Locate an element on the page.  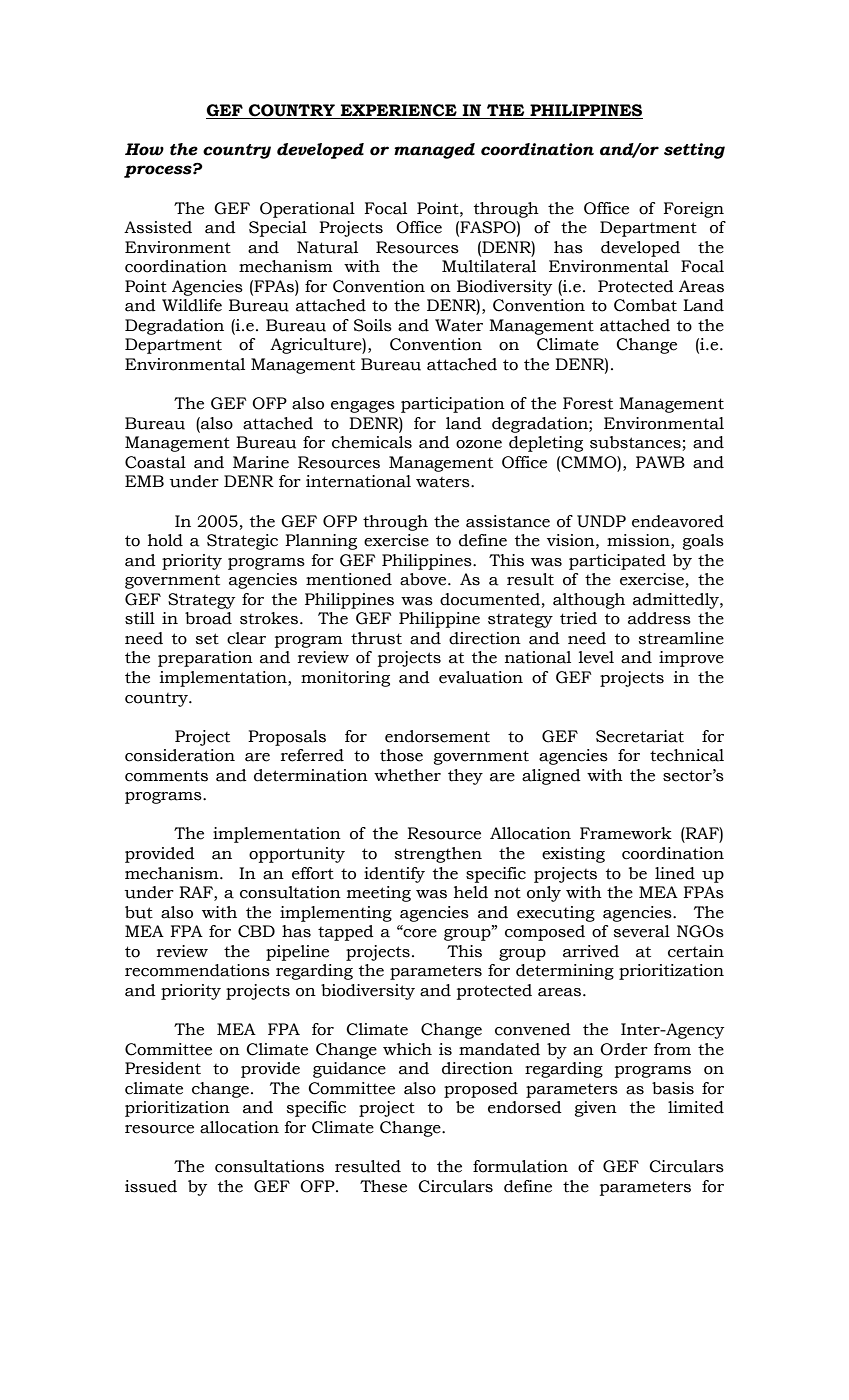
managed is located at coordinates (434, 151).
